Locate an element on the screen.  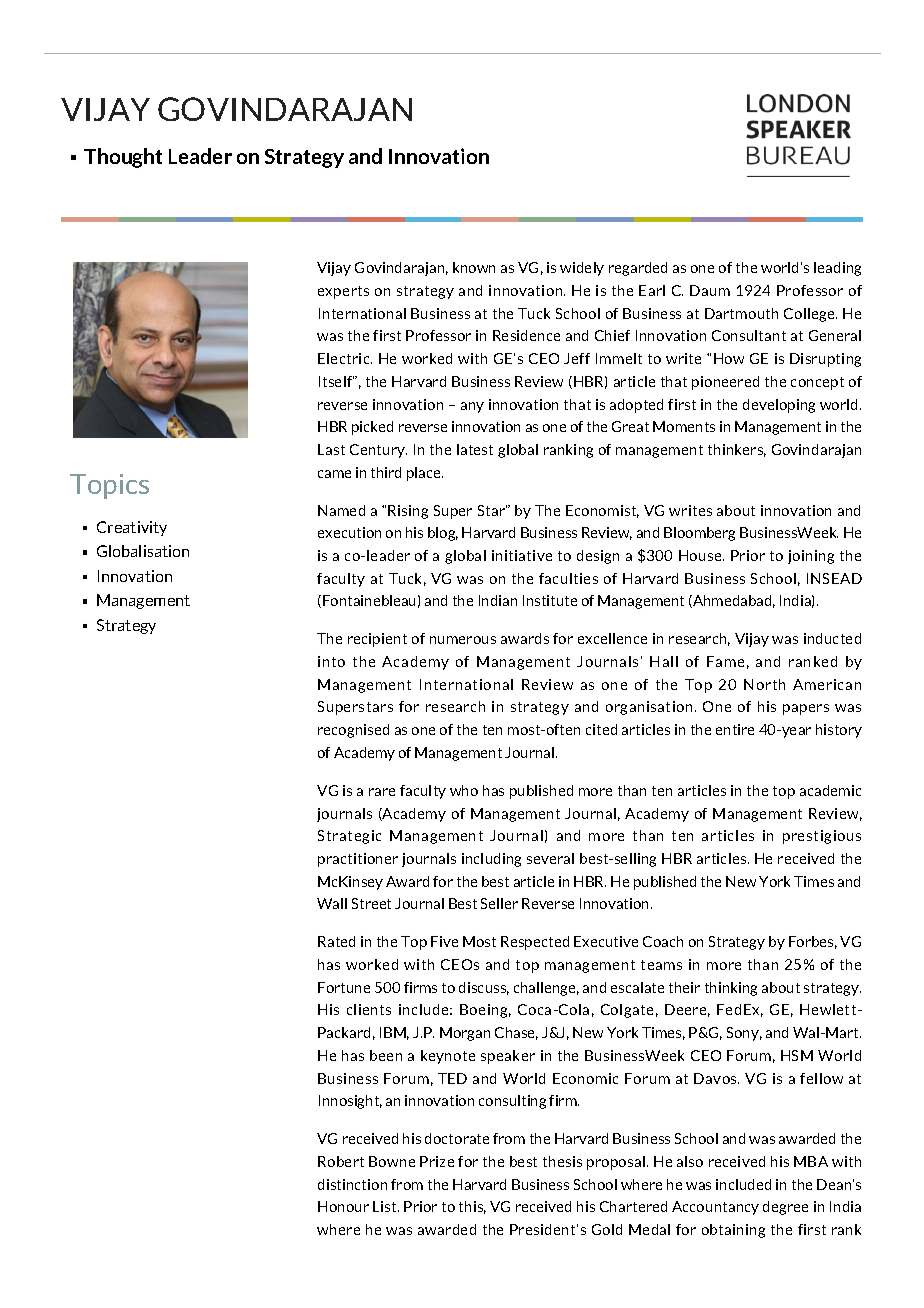
numerous is located at coordinates (463, 640).
